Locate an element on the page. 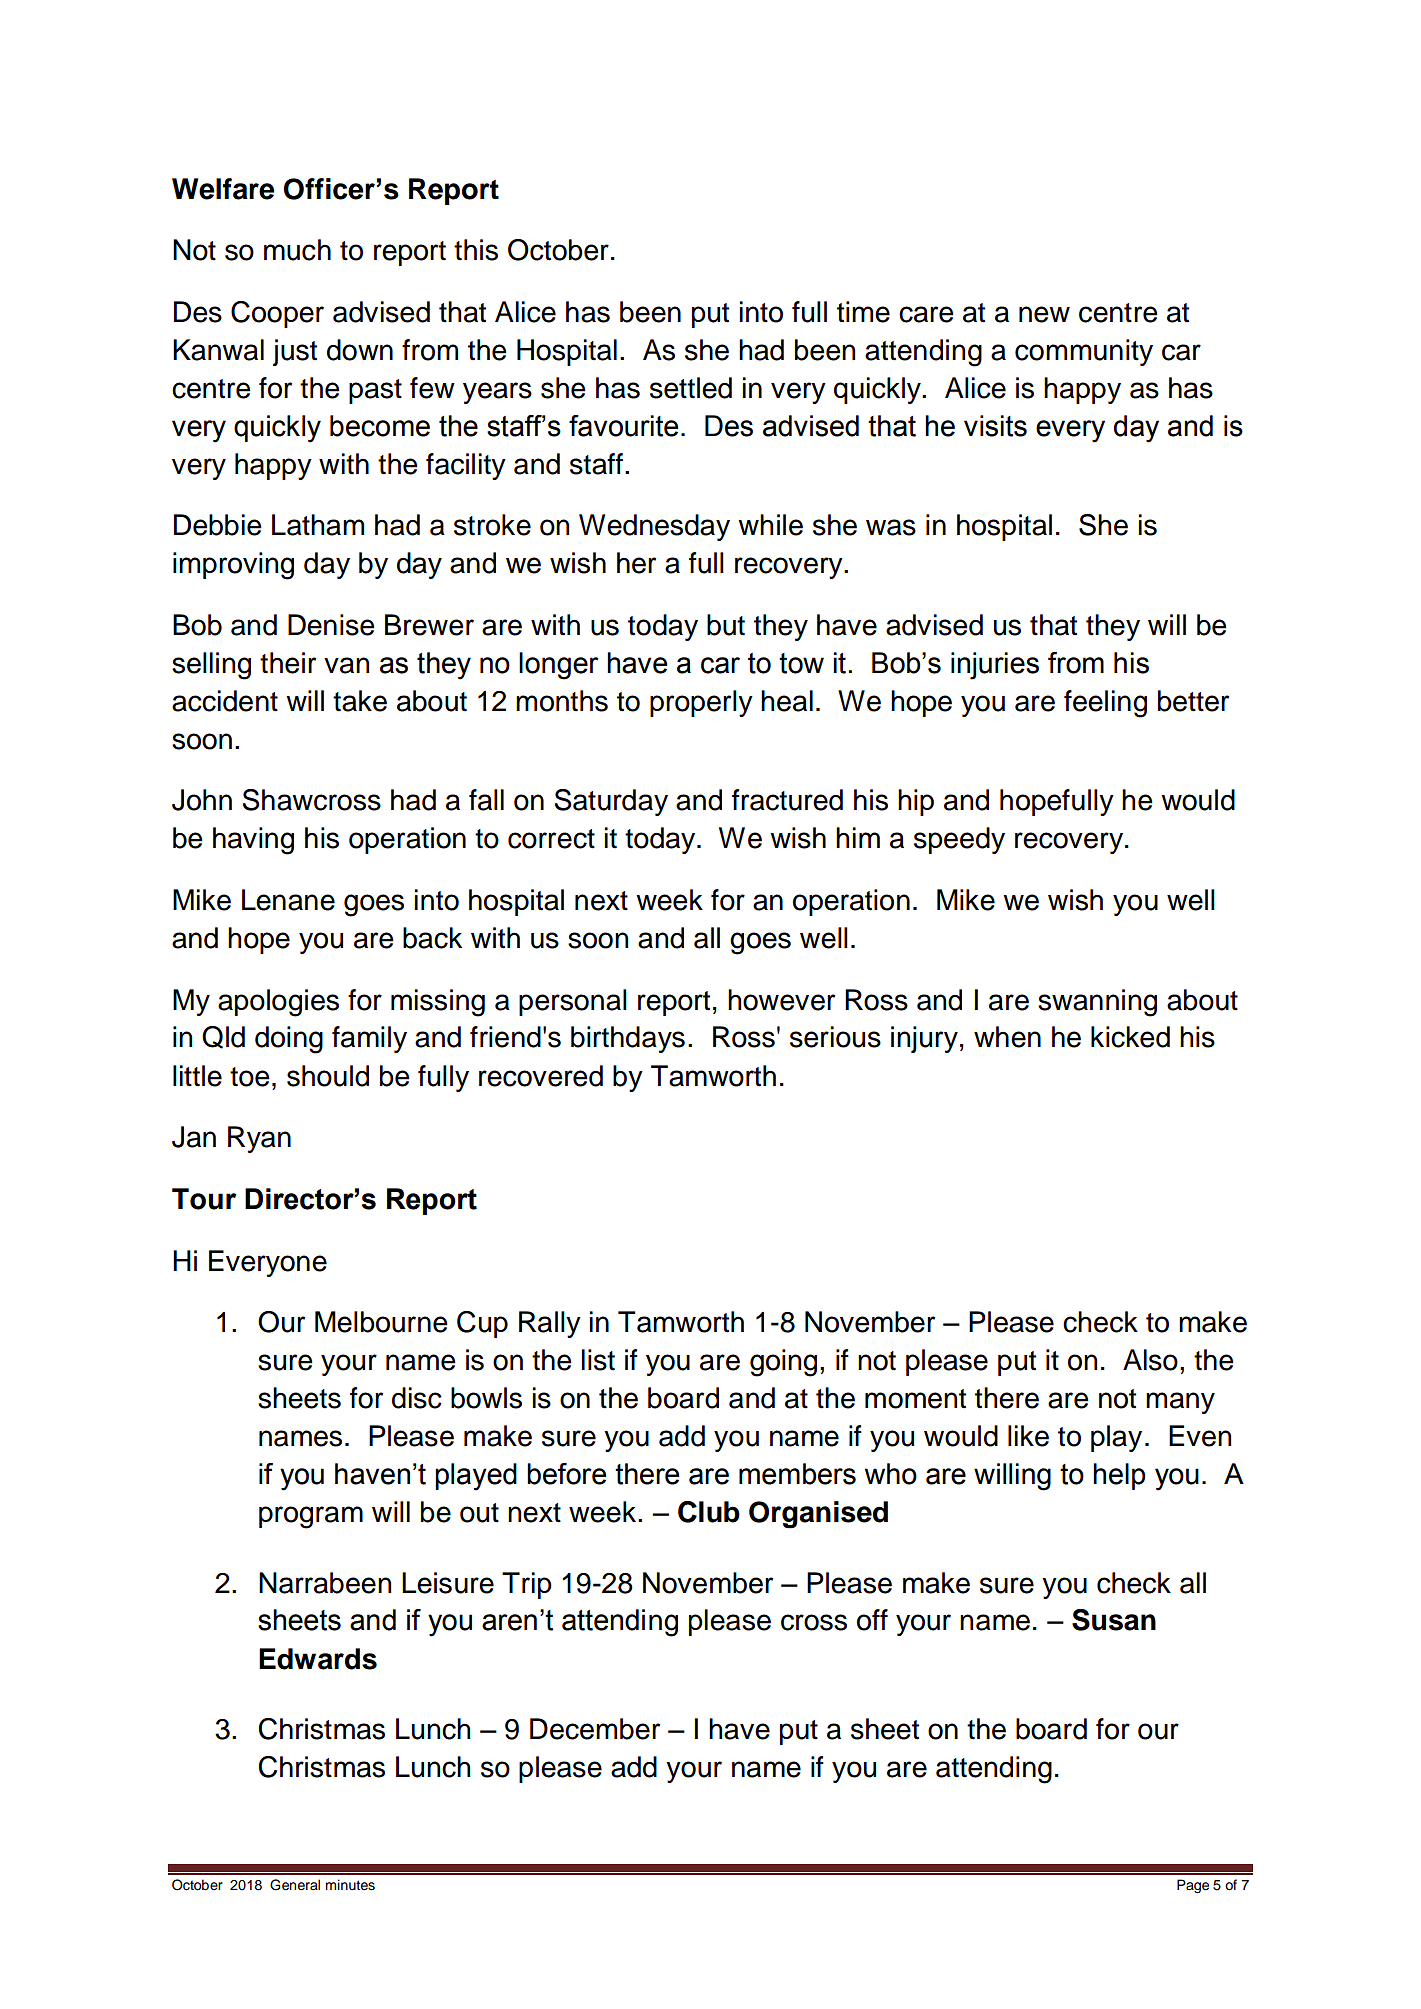  program is located at coordinates (311, 1517).
